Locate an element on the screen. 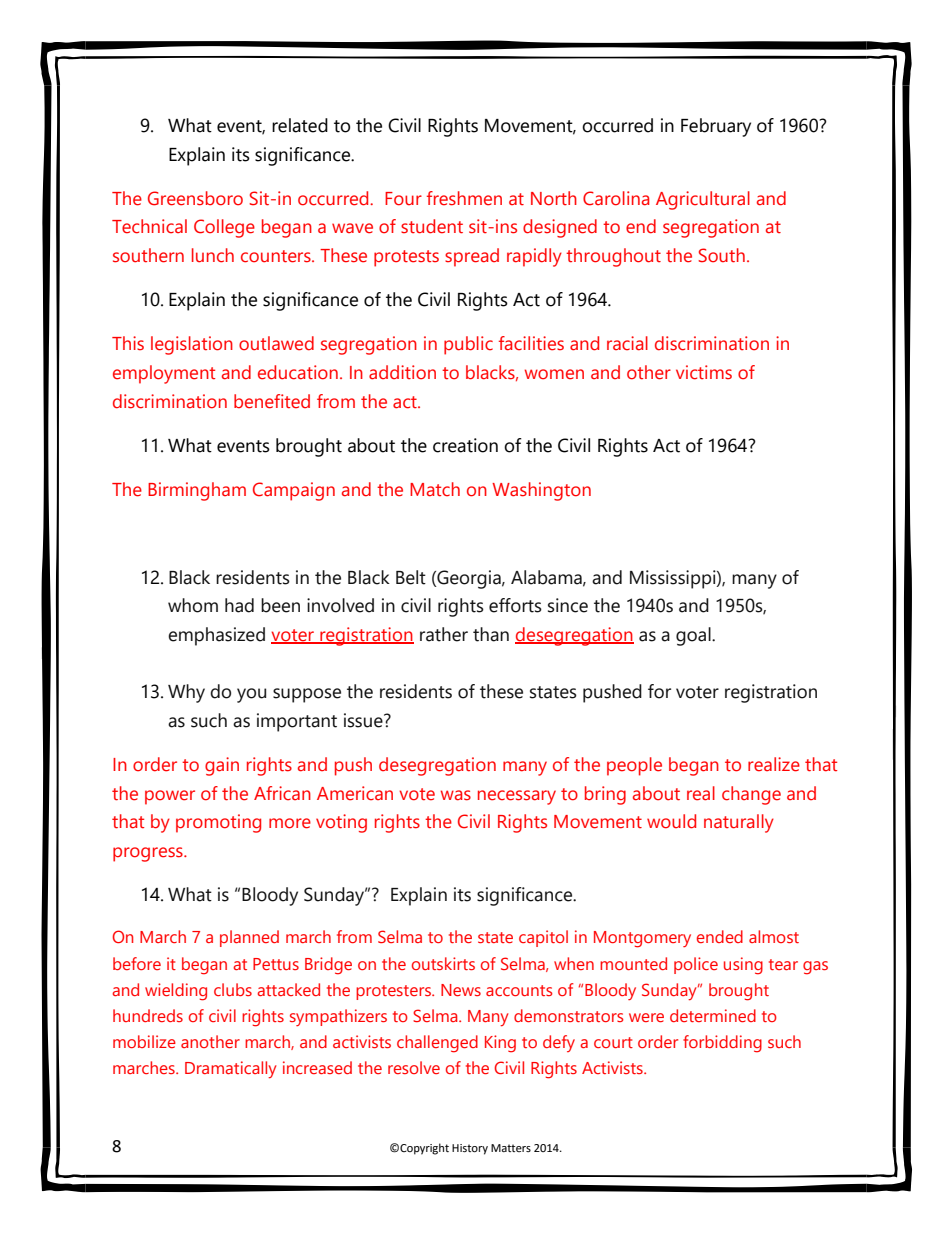 The image size is (952, 1233). freshmen is located at coordinates (464, 198).
